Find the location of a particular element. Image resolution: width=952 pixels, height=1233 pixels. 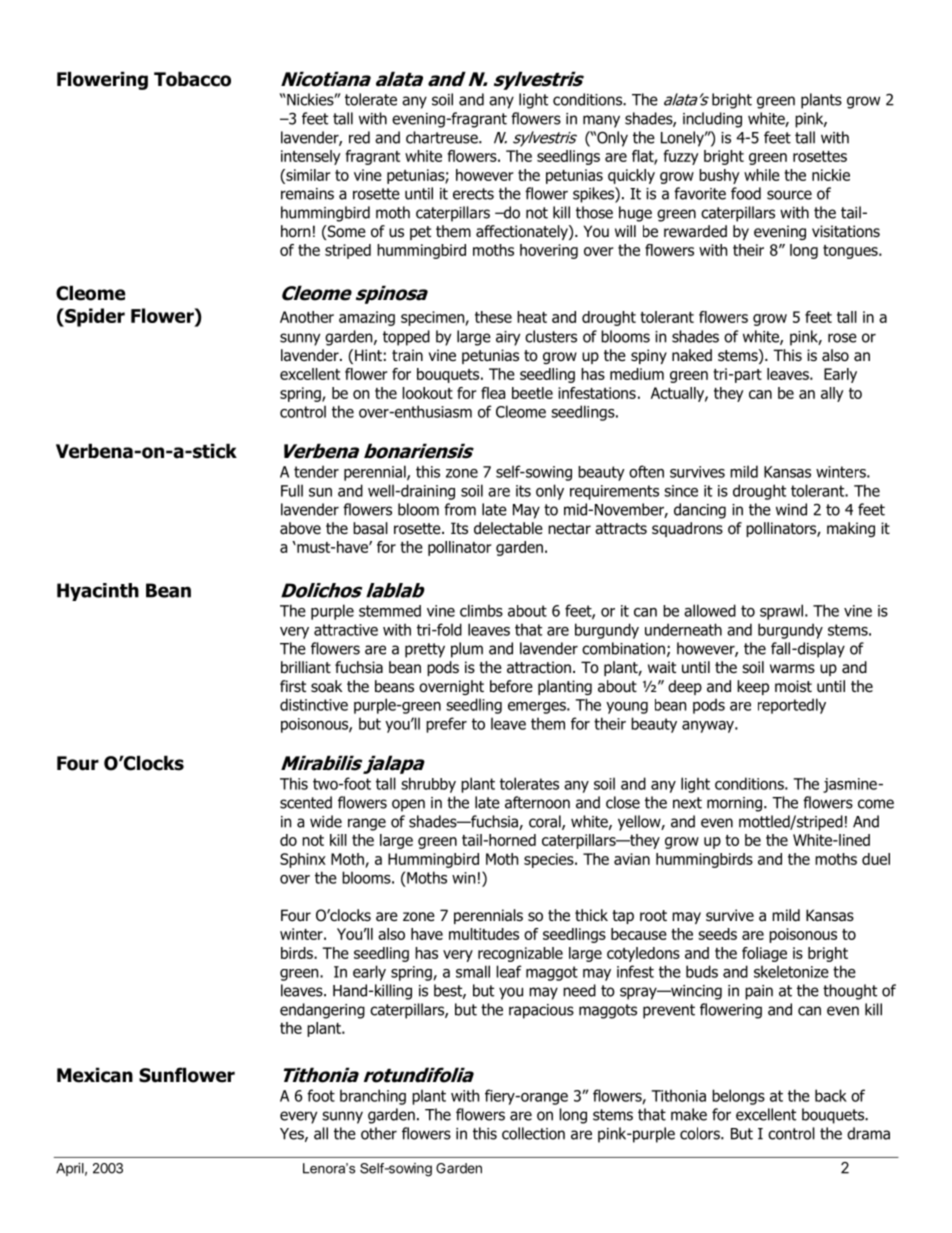

chartreuse is located at coordinates (443, 137).
